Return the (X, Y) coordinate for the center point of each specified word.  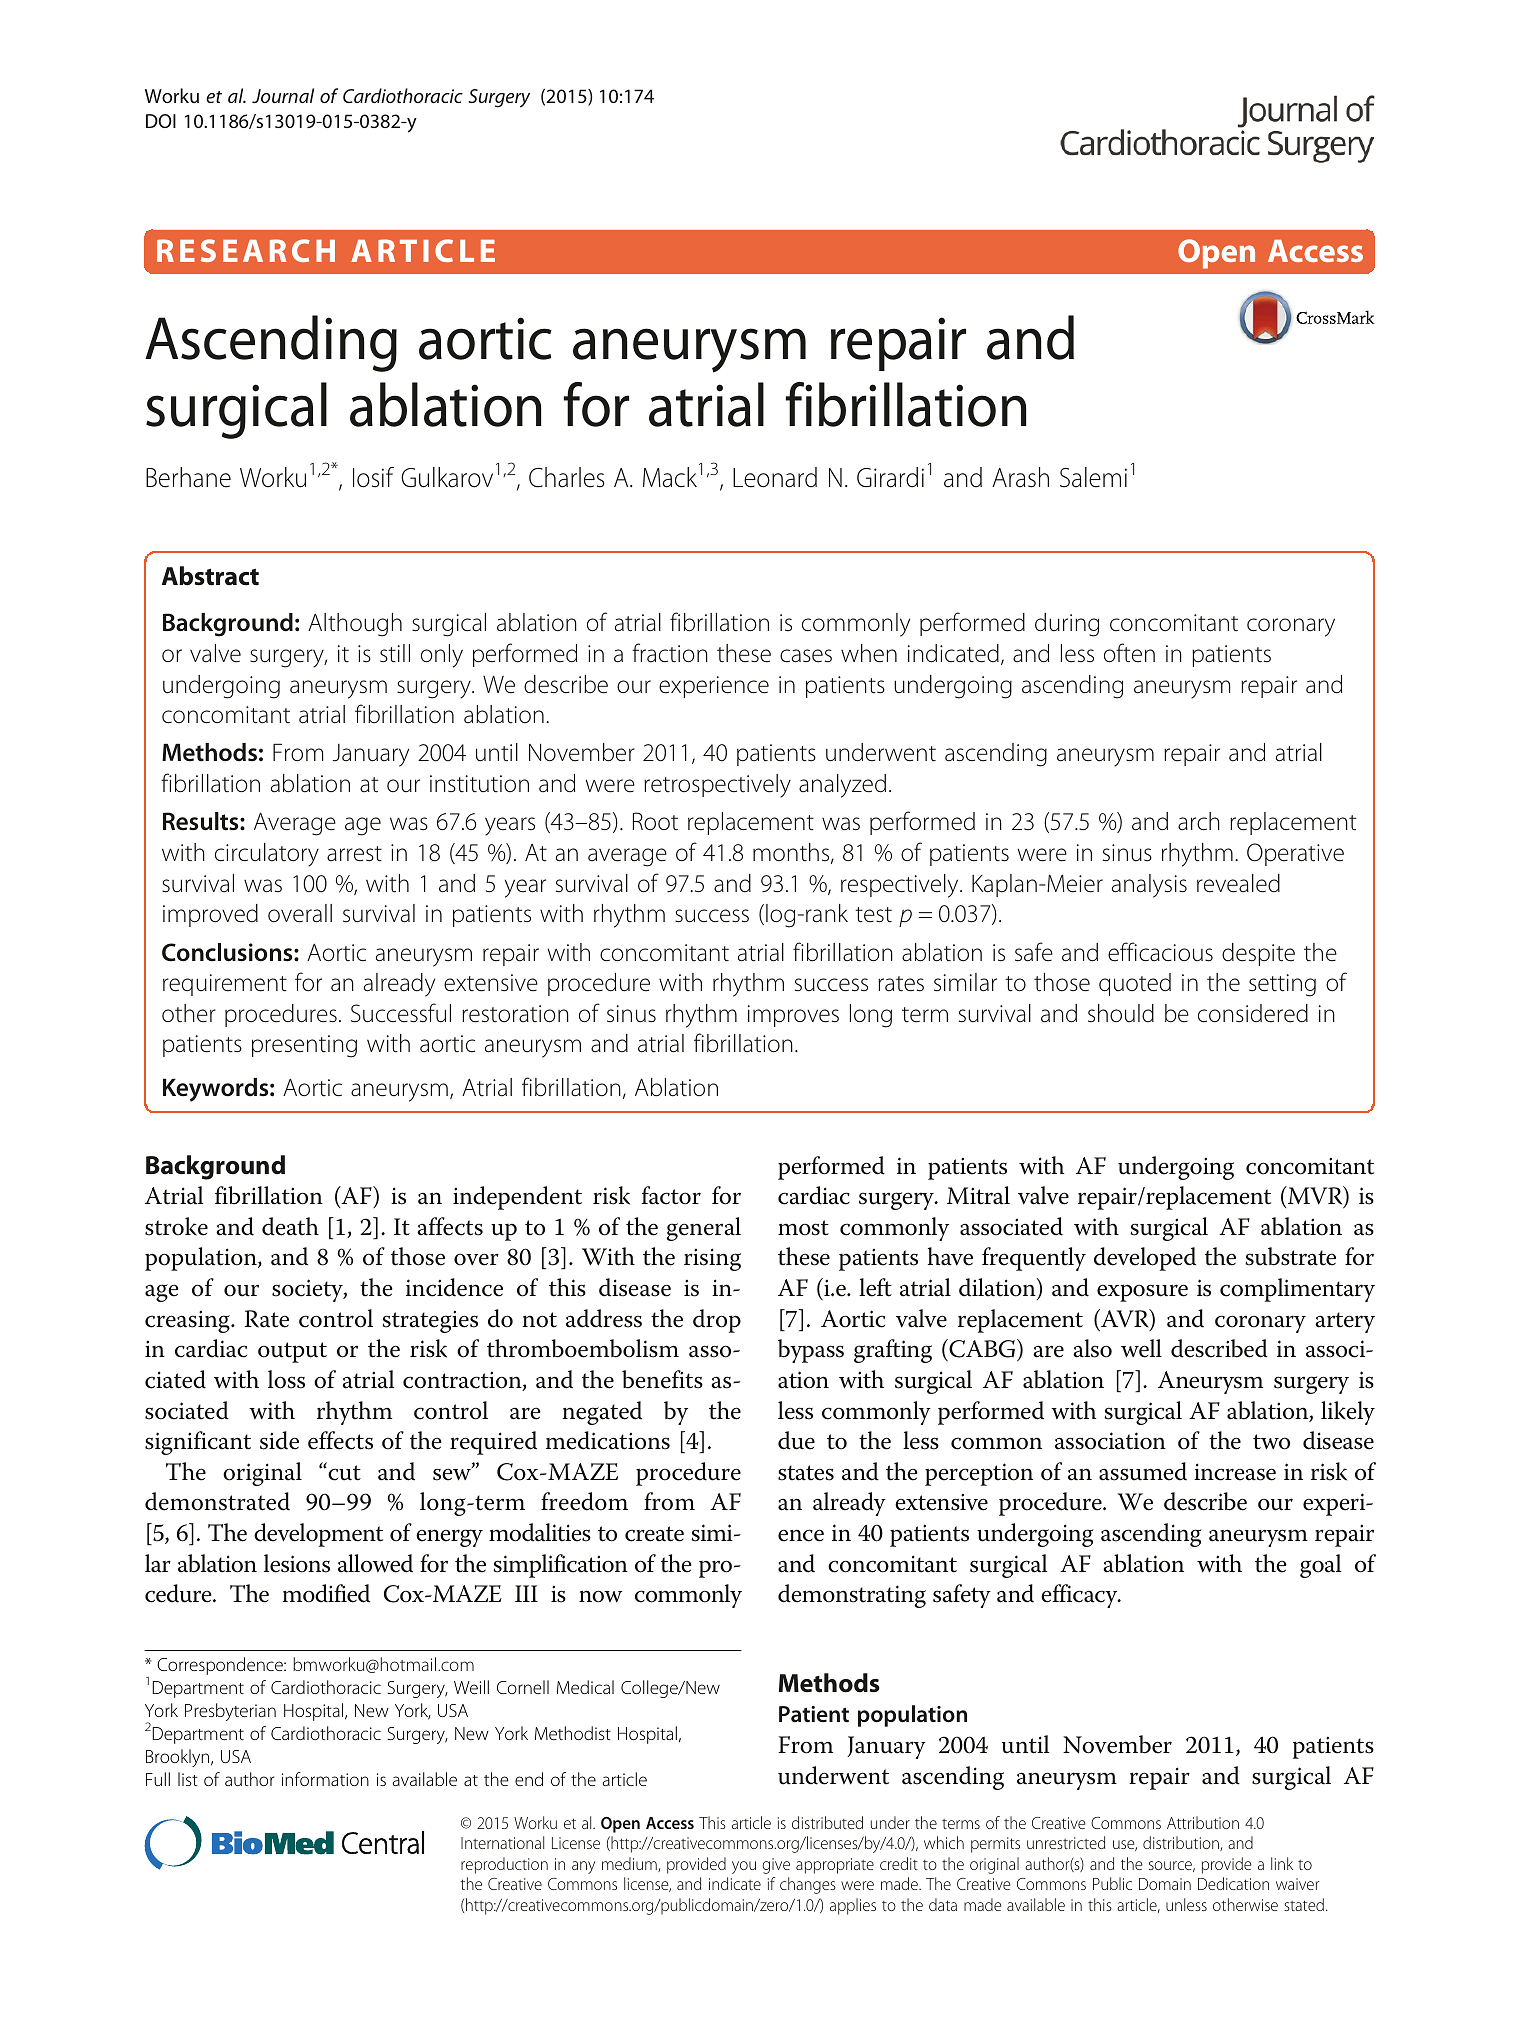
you (744, 1867)
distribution (1182, 1843)
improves (793, 1016)
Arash (1020, 477)
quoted (1135, 984)
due (796, 1440)
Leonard (775, 477)
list (188, 1779)
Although (355, 625)
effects (340, 1440)
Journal (283, 95)
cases (806, 656)
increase (1235, 1472)
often (1129, 653)
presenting (304, 1046)
